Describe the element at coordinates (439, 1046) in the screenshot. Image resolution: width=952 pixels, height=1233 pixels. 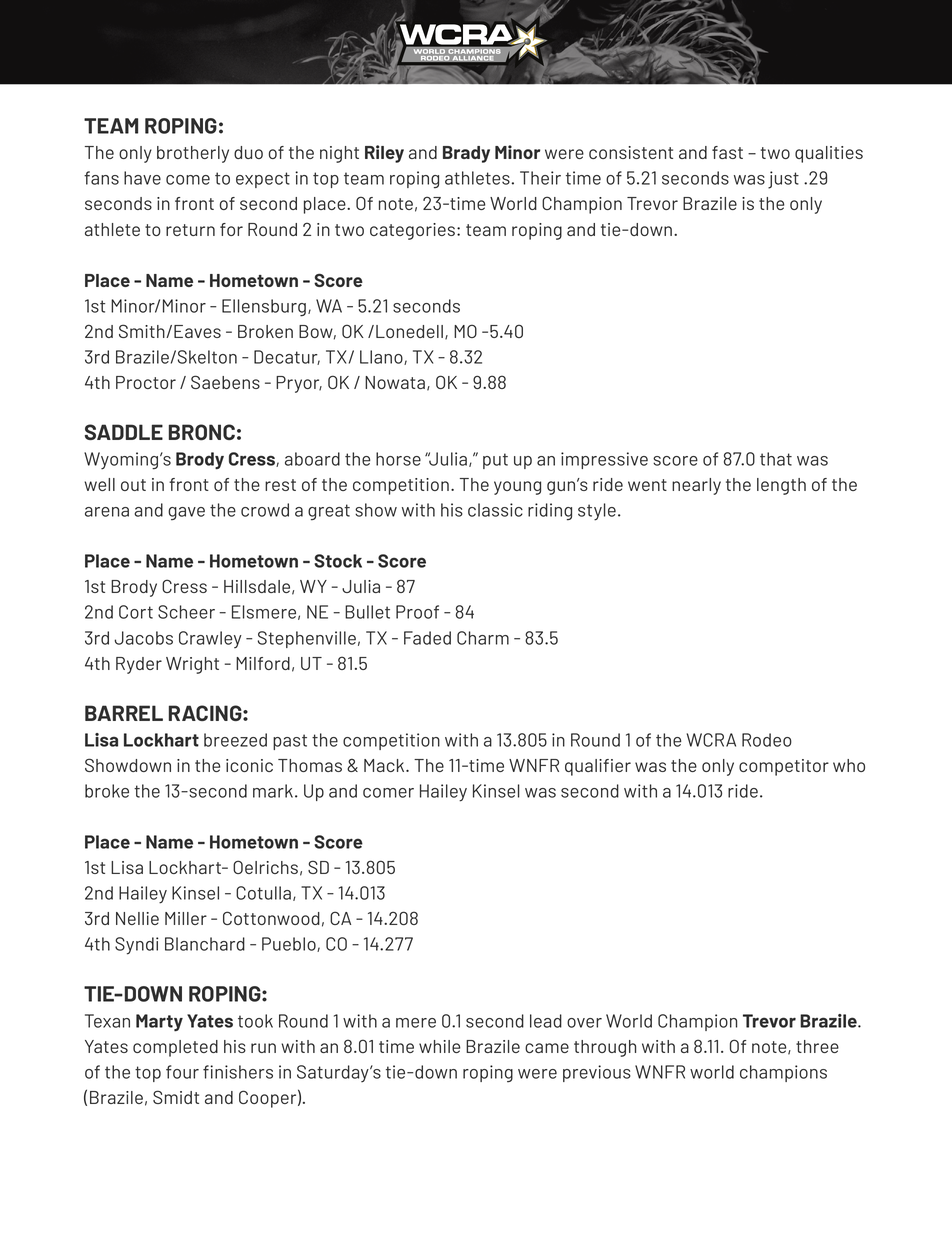
I see `while` at that location.
